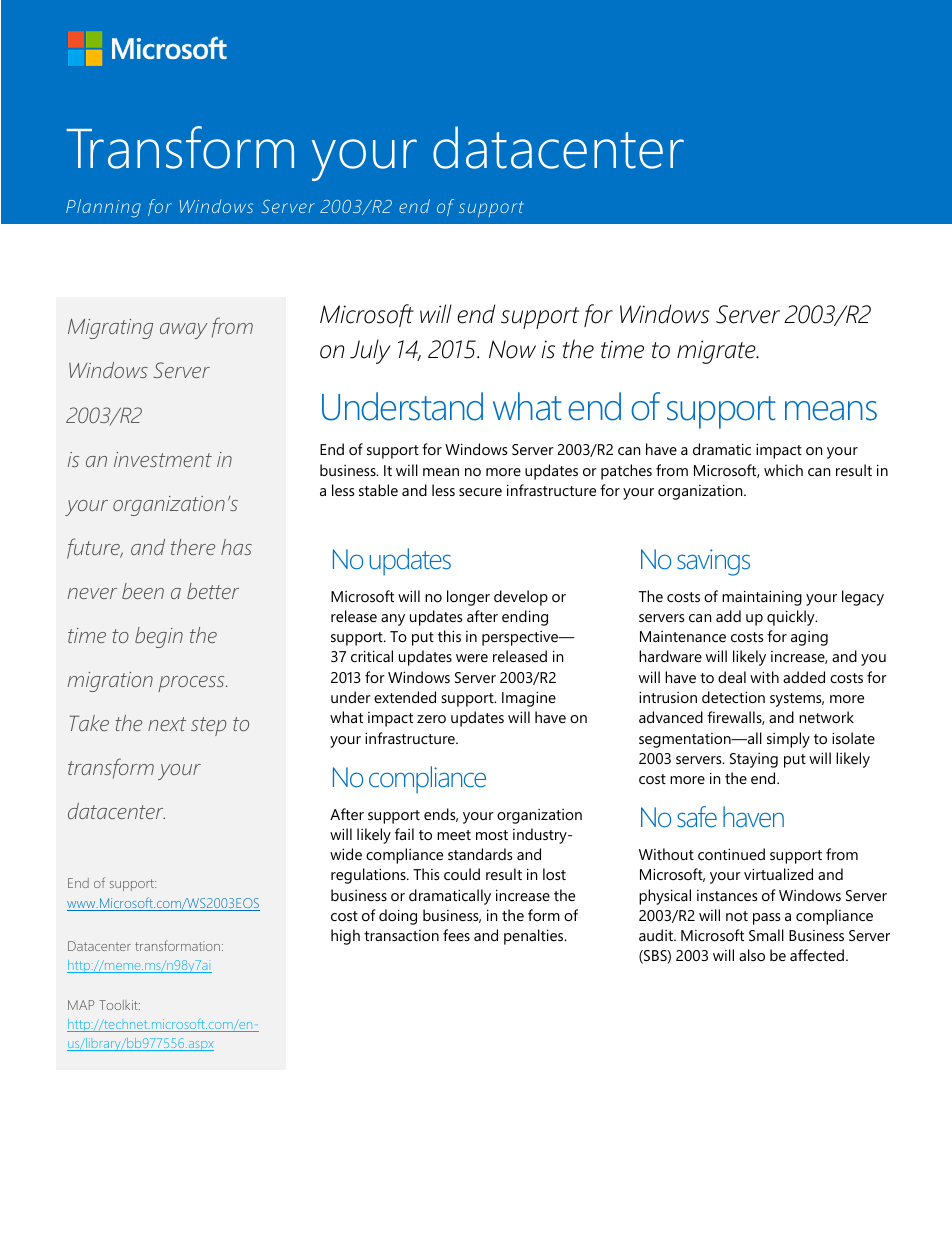 The image size is (952, 1233). Describe the element at coordinates (119, 1005) in the screenshot. I see `Toolkit` at that location.
